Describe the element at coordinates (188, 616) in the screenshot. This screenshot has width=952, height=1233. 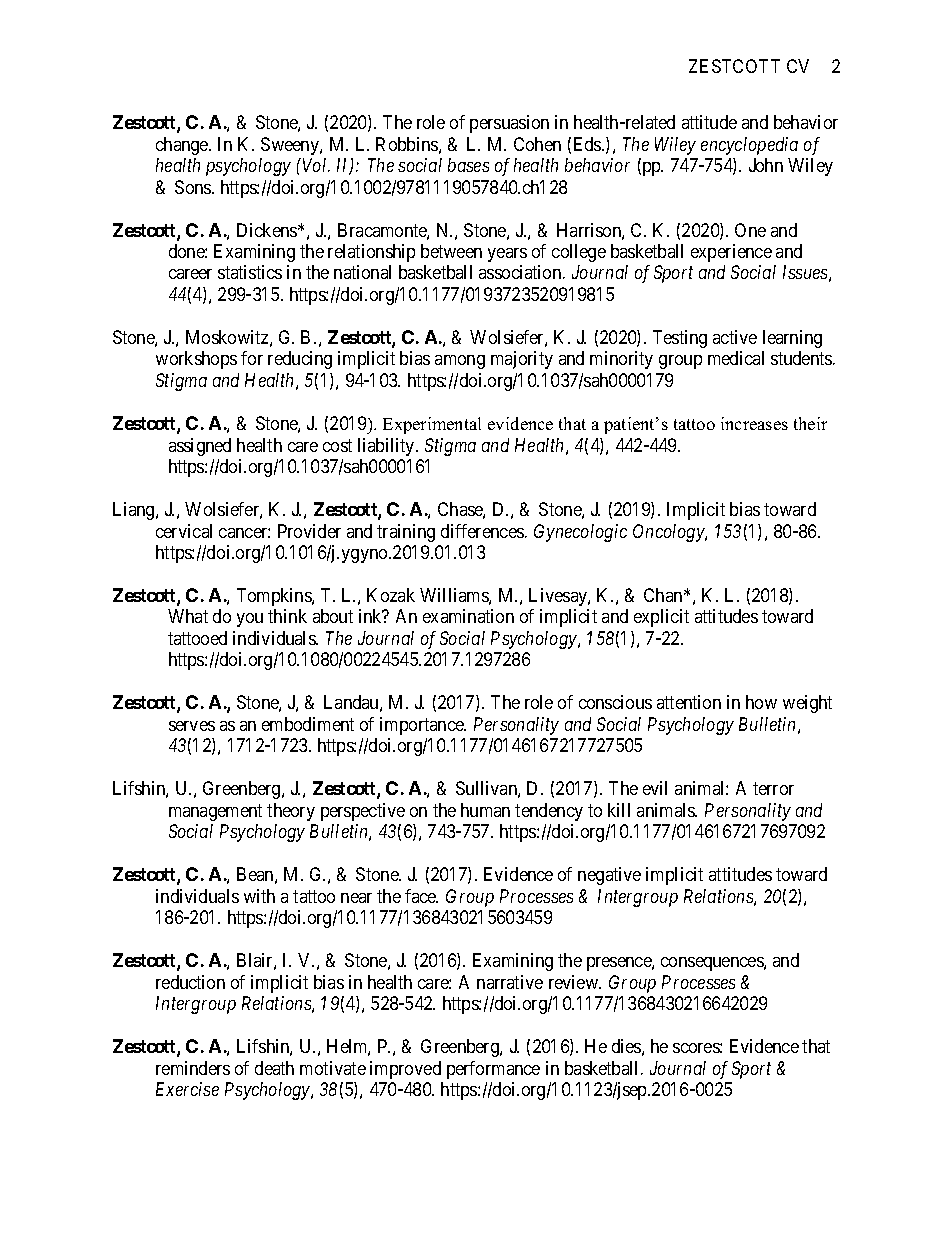
I see `What` at that location.
